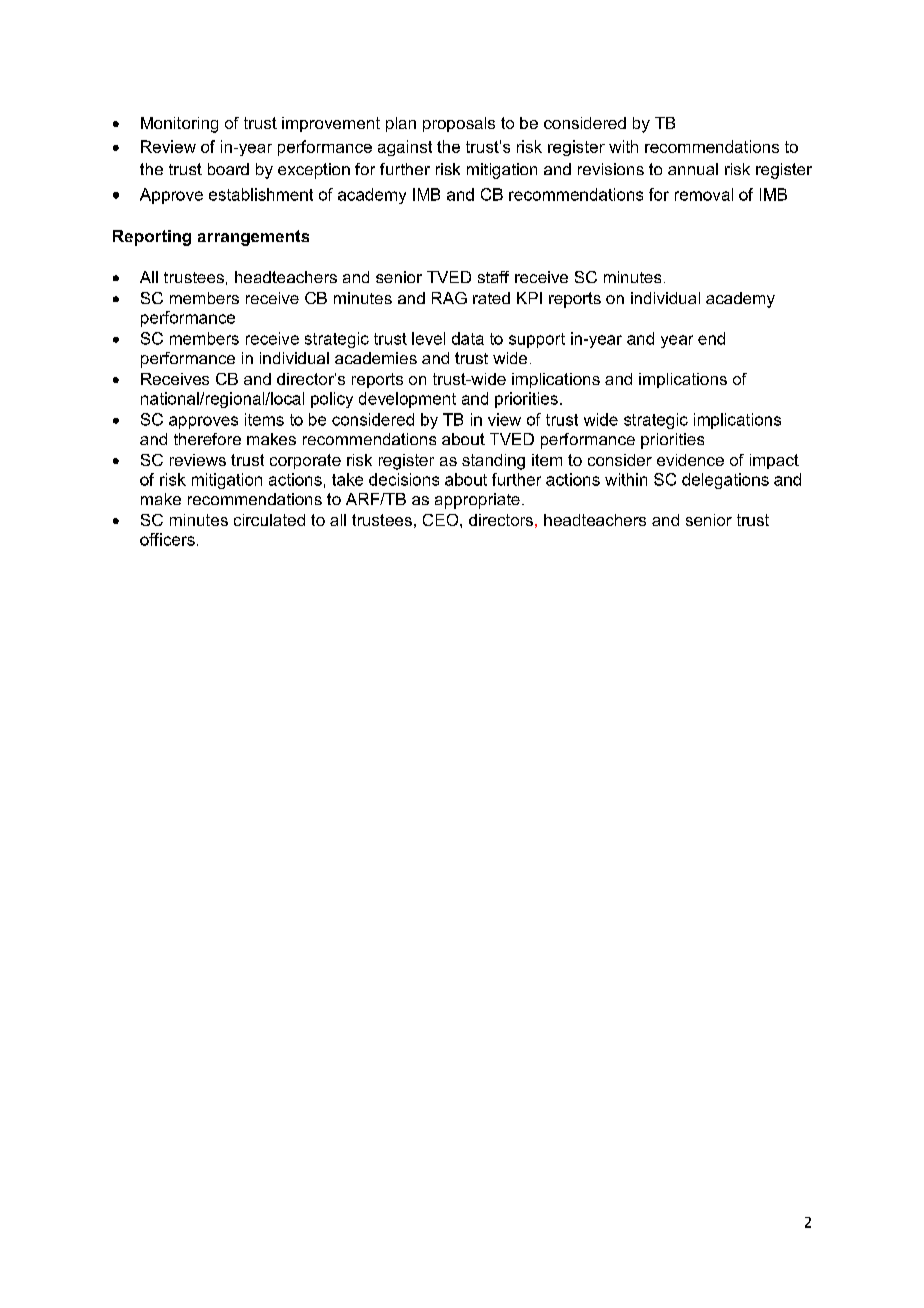  What do you see at coordinates (179, 125) in the screenshot?
I see `Monitoring` at bounding box center [179, 125].
